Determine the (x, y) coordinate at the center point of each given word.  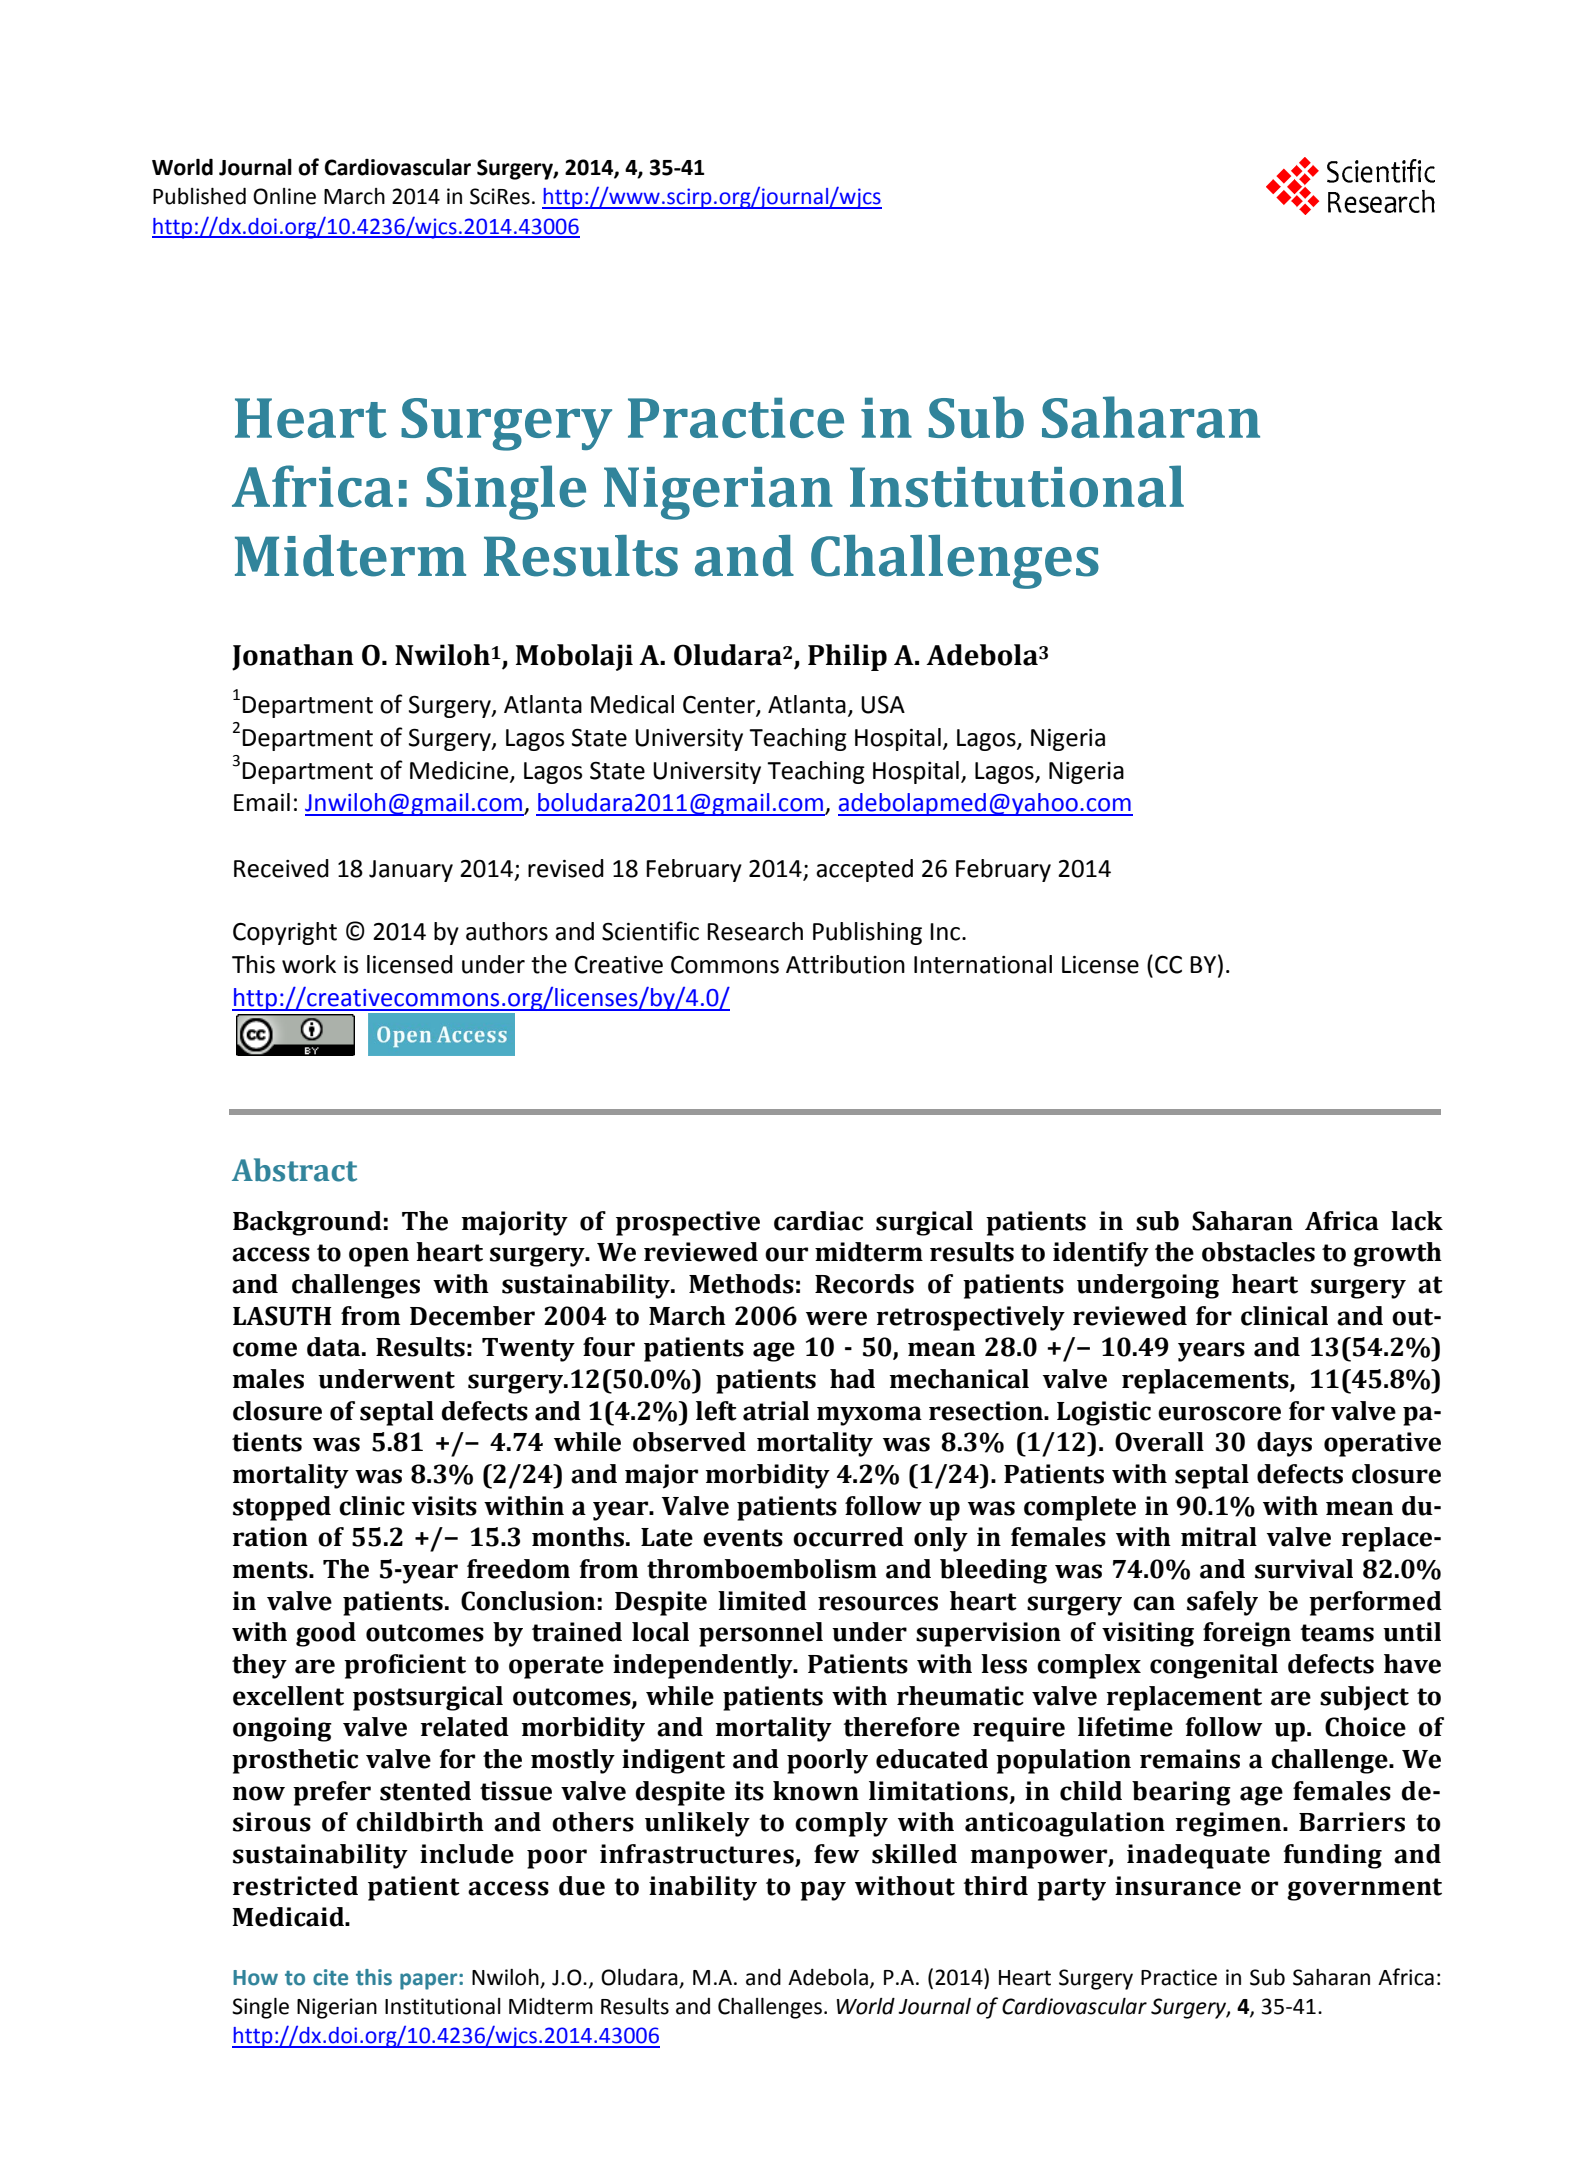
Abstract (294, 1170)
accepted (864, 870)
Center (720, 706)
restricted (295, 1886)
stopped (282, 1508)
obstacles (1258, 1252)
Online (284, 196)
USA (883, 705)
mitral (1219, 1537)
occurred (848, 1537)
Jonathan (293, 657)
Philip (847, 657)
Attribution (845, 964)
